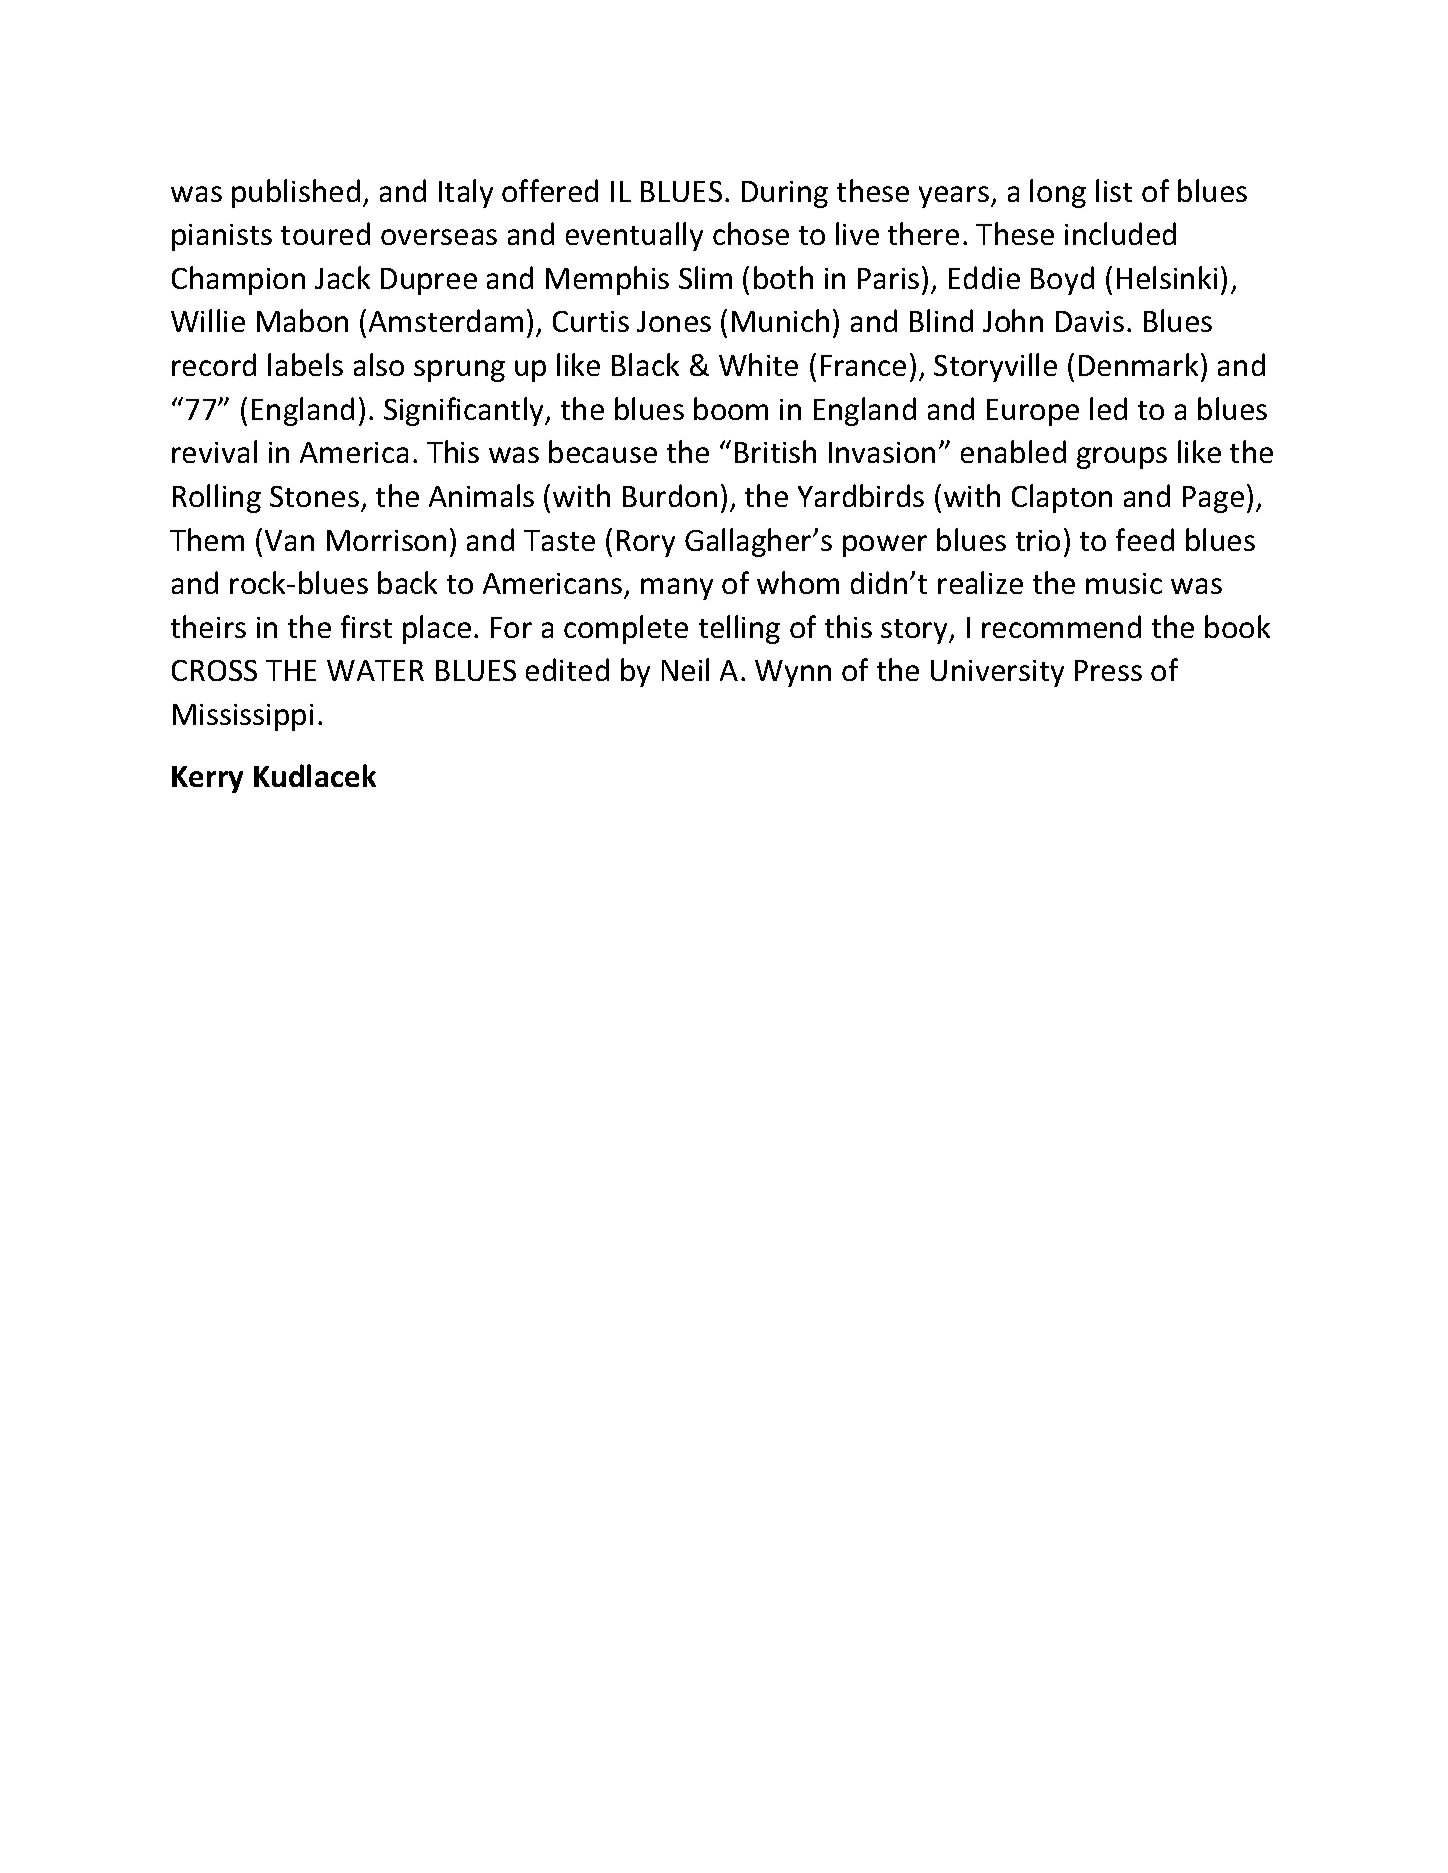  I want to click on Kerry, so click(207, 779).
